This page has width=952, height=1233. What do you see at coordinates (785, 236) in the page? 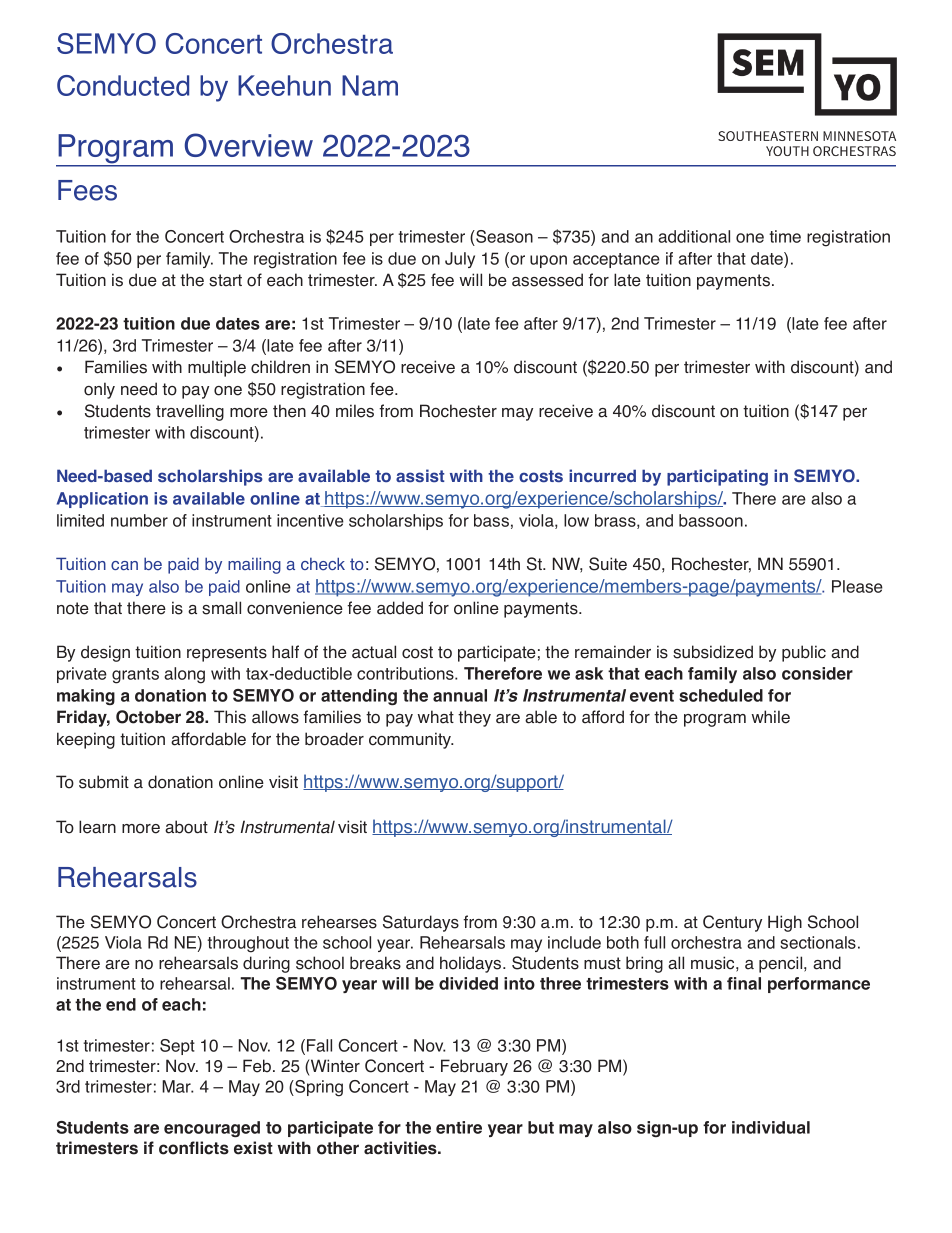
I see `time` at bounding box center [785, 236].
